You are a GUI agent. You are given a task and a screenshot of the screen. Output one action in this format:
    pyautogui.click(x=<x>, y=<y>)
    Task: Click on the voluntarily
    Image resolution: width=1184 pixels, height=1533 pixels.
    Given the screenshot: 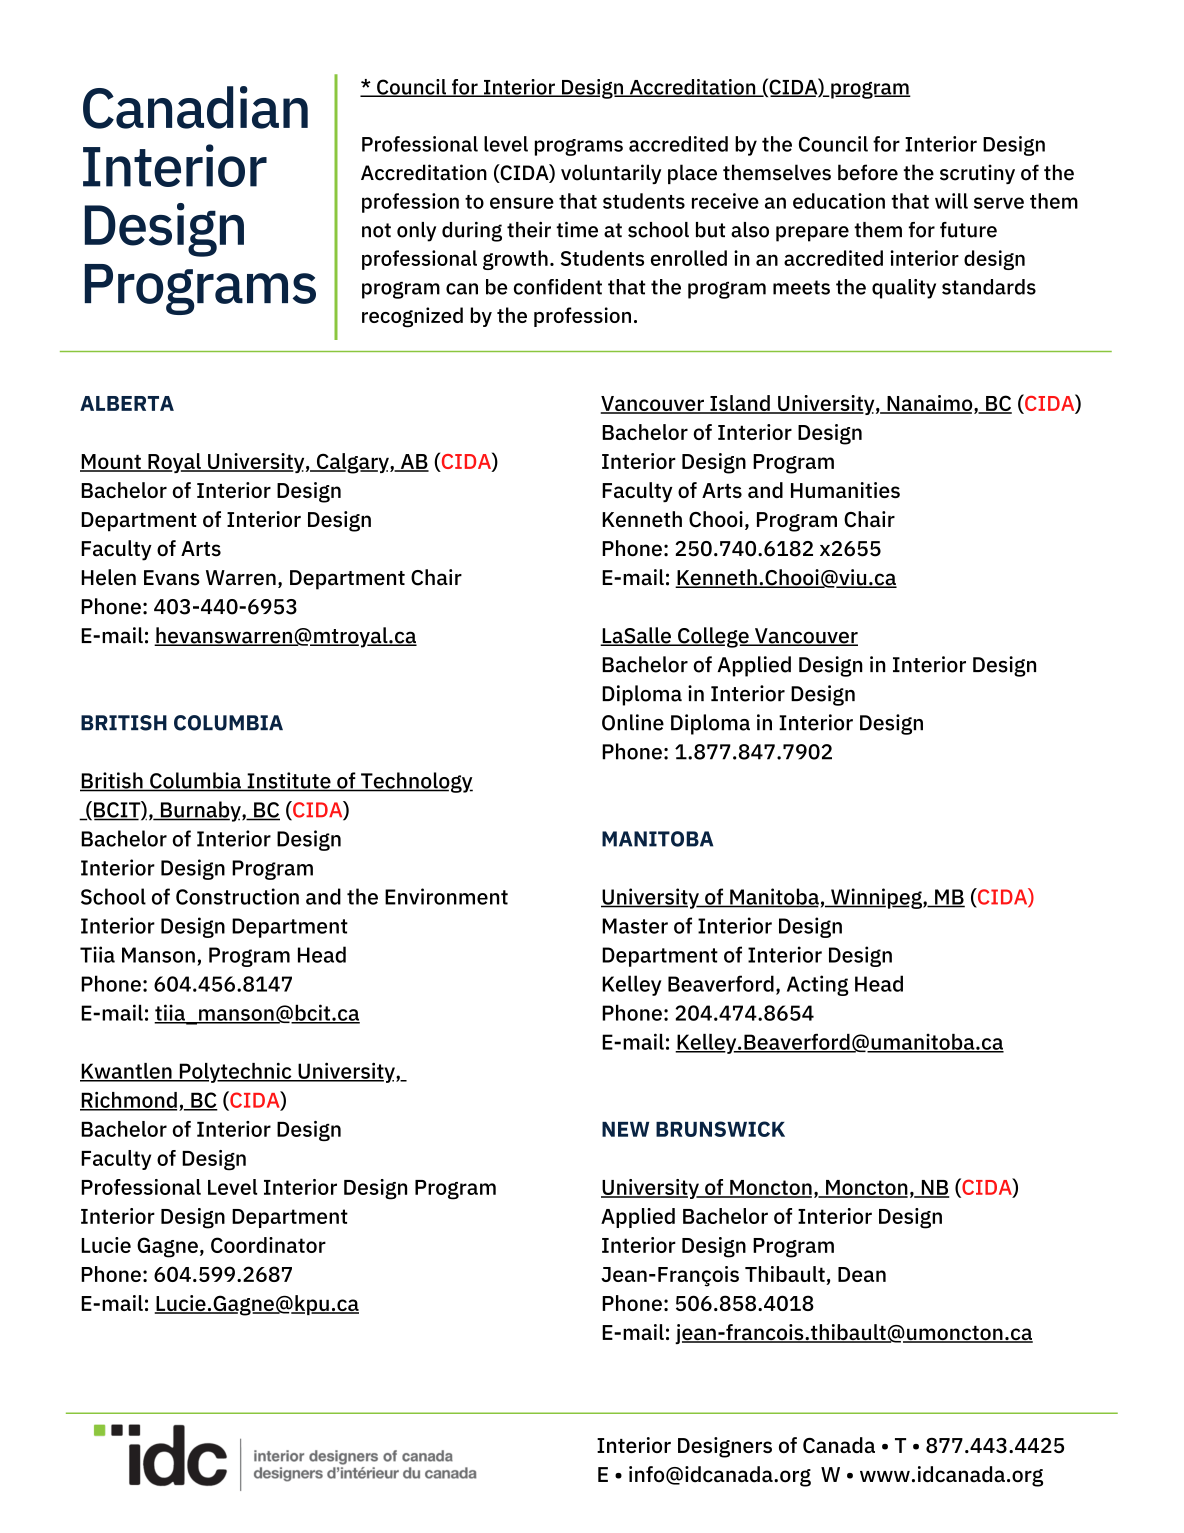 What is the action you would take?
    pyautogui.click(x=611, y=174)
